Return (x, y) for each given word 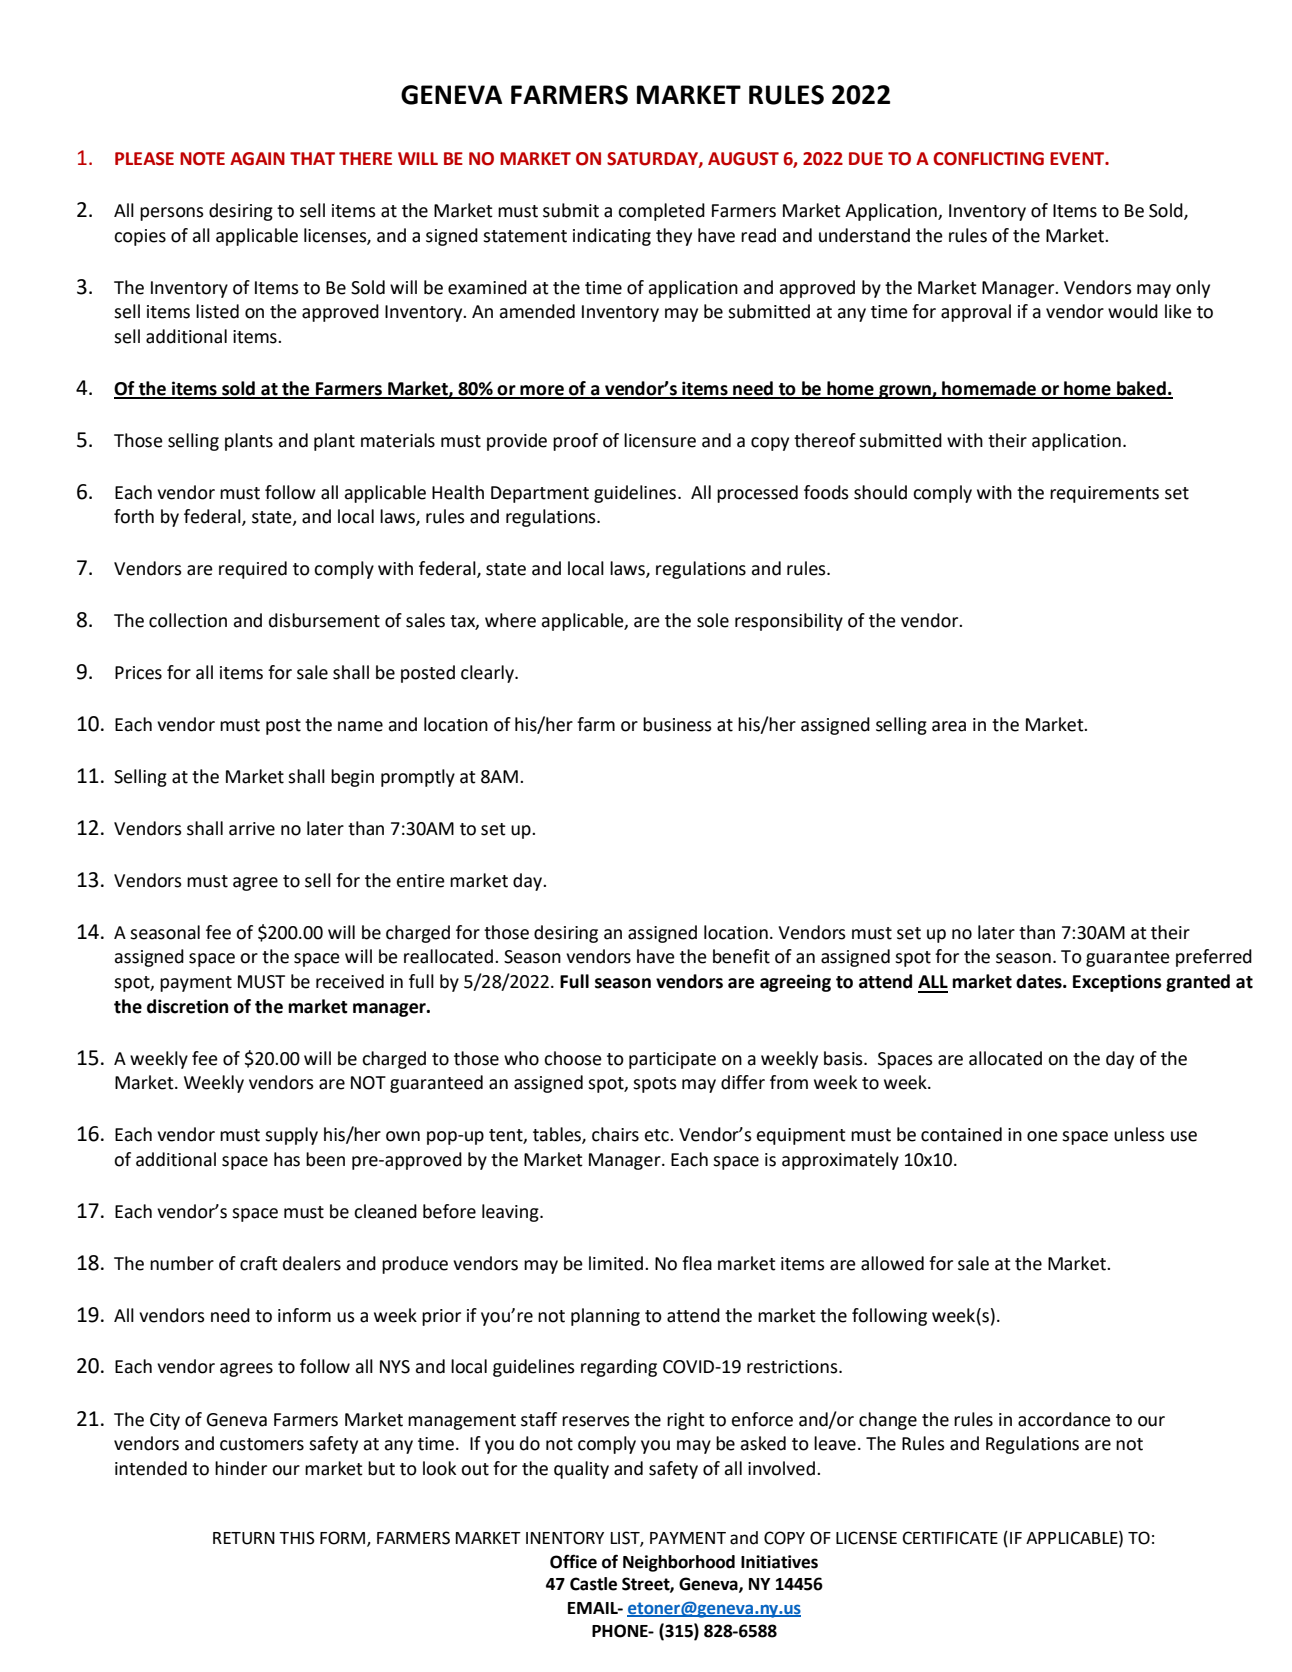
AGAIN (257, 159)
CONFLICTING (988, 159)
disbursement (324, 620)
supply (291, 1136)
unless (1139, 1134)
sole (713, 620)
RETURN (244, 1538)
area (949, 726)
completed (661, 212)
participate (672, 1060)
